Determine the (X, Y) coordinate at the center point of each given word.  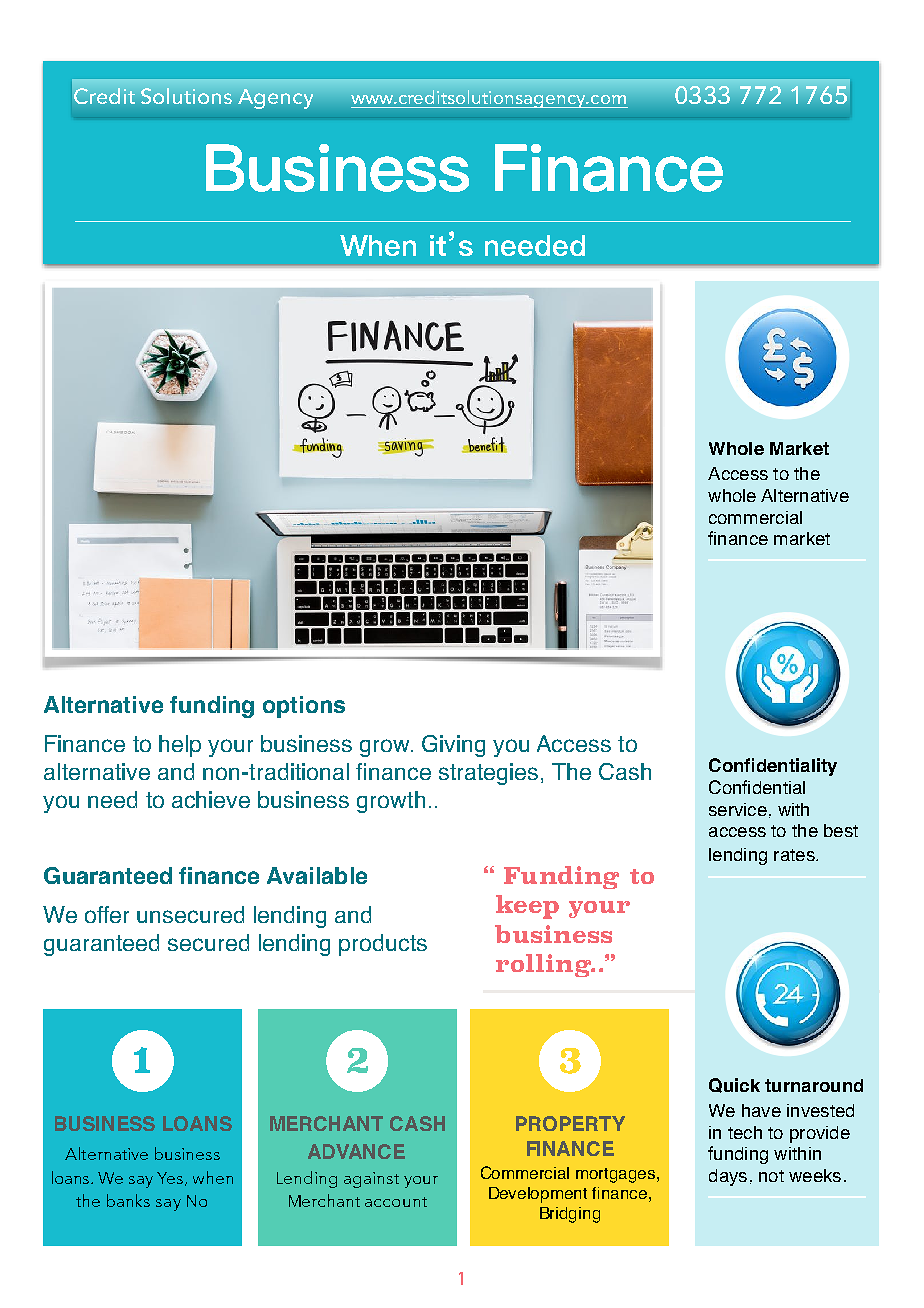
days (728, 1177)
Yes (171, 1179)
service (738, 809)
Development (538, 1195)
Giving (453, 746)
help (180, 746)
